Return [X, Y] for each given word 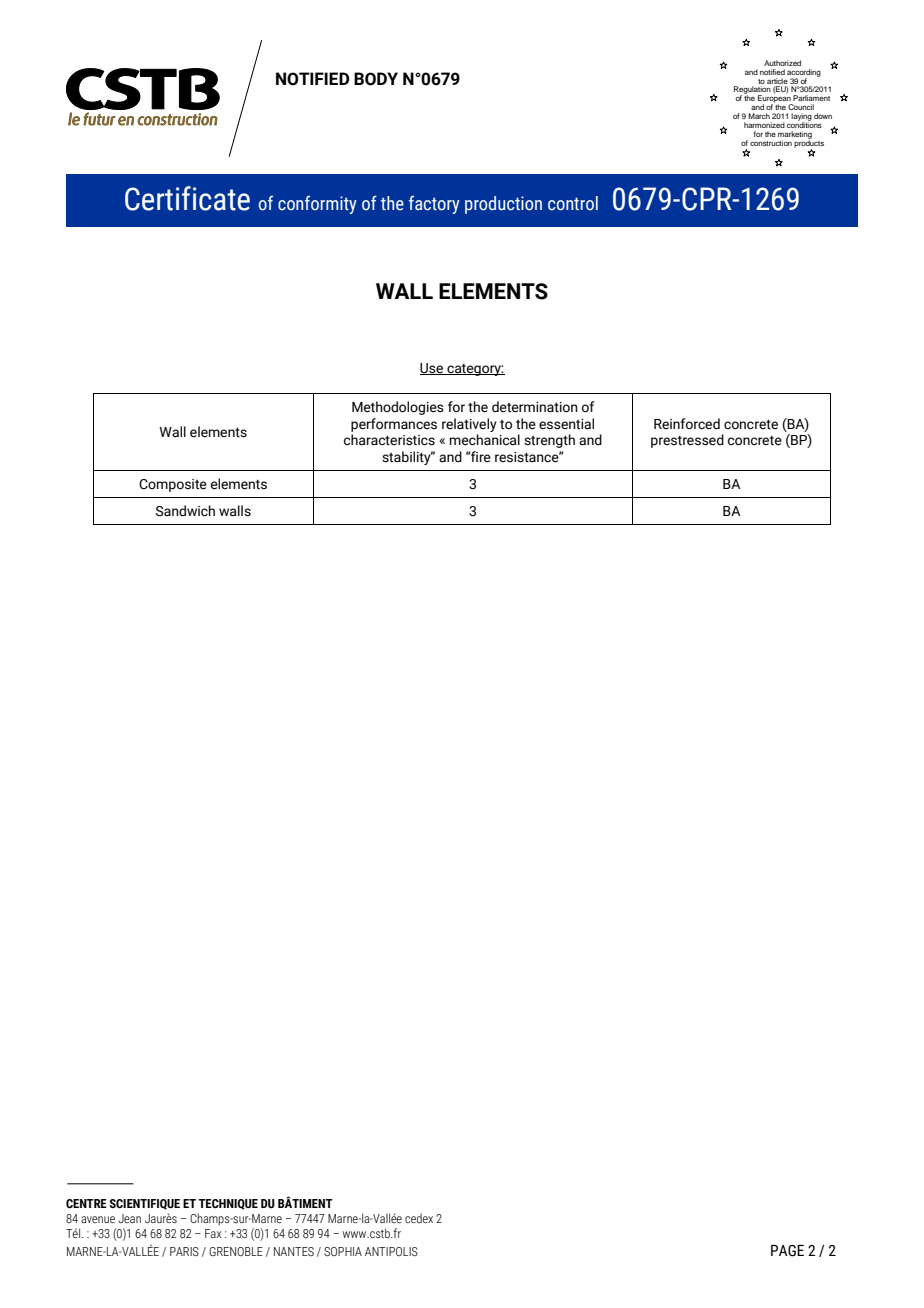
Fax [213, 1233]
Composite [173, 485]
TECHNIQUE [228, 1204]
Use [433, 369]
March [759, 116]
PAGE [787, 1251]
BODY [376, 79]
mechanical [485, 440]
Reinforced [687, 424]
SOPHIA [343, 1251]
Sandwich [185, 511]
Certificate [187, 198]
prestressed [687, 441]
